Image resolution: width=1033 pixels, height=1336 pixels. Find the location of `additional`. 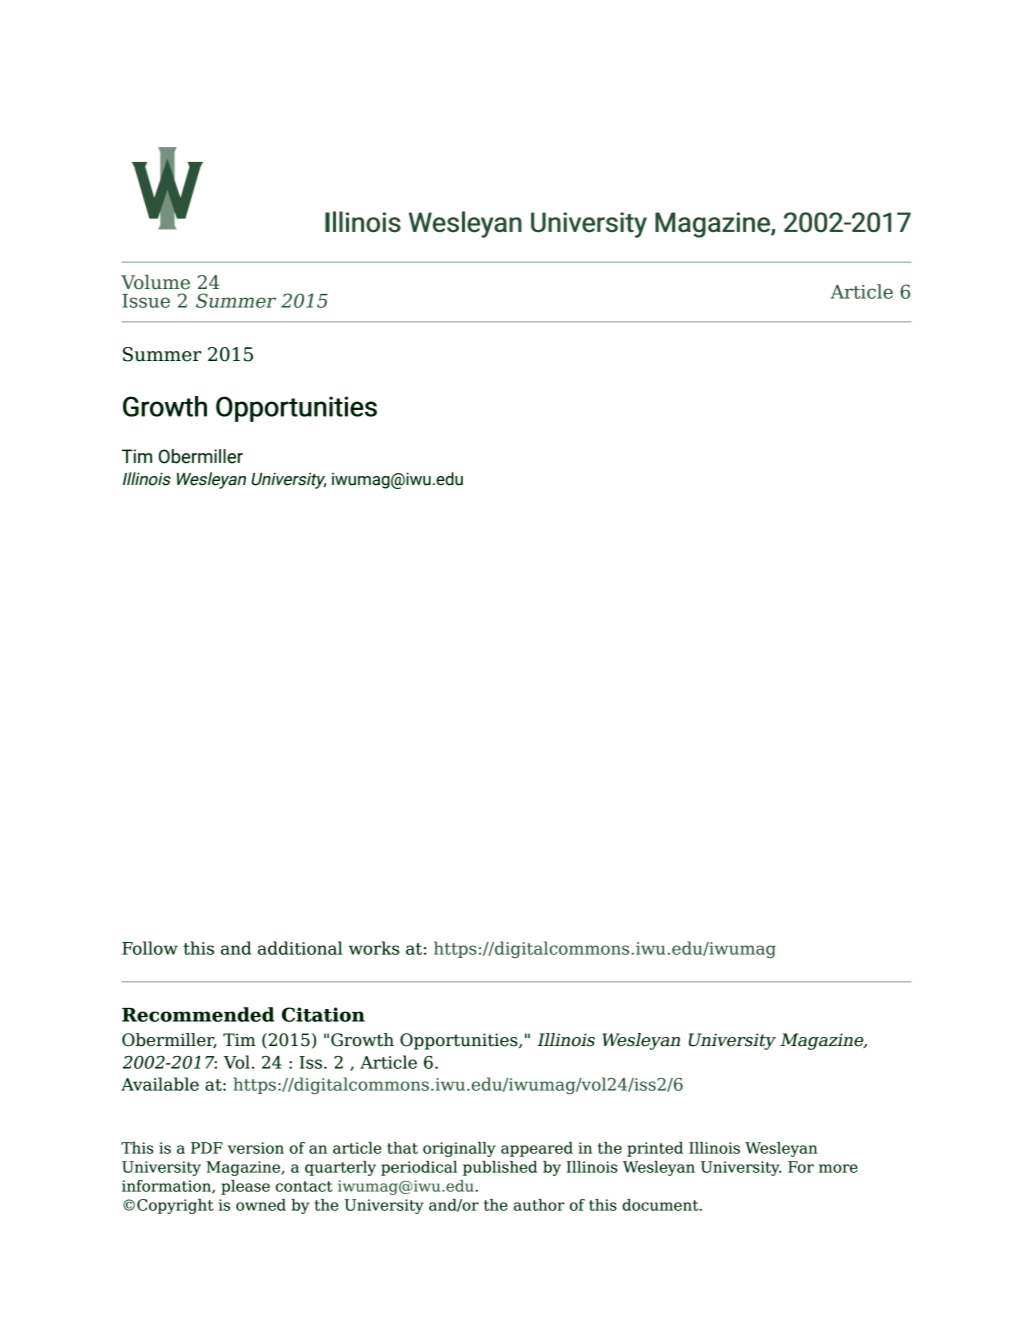

additional is located at coordinates (300, 948).
